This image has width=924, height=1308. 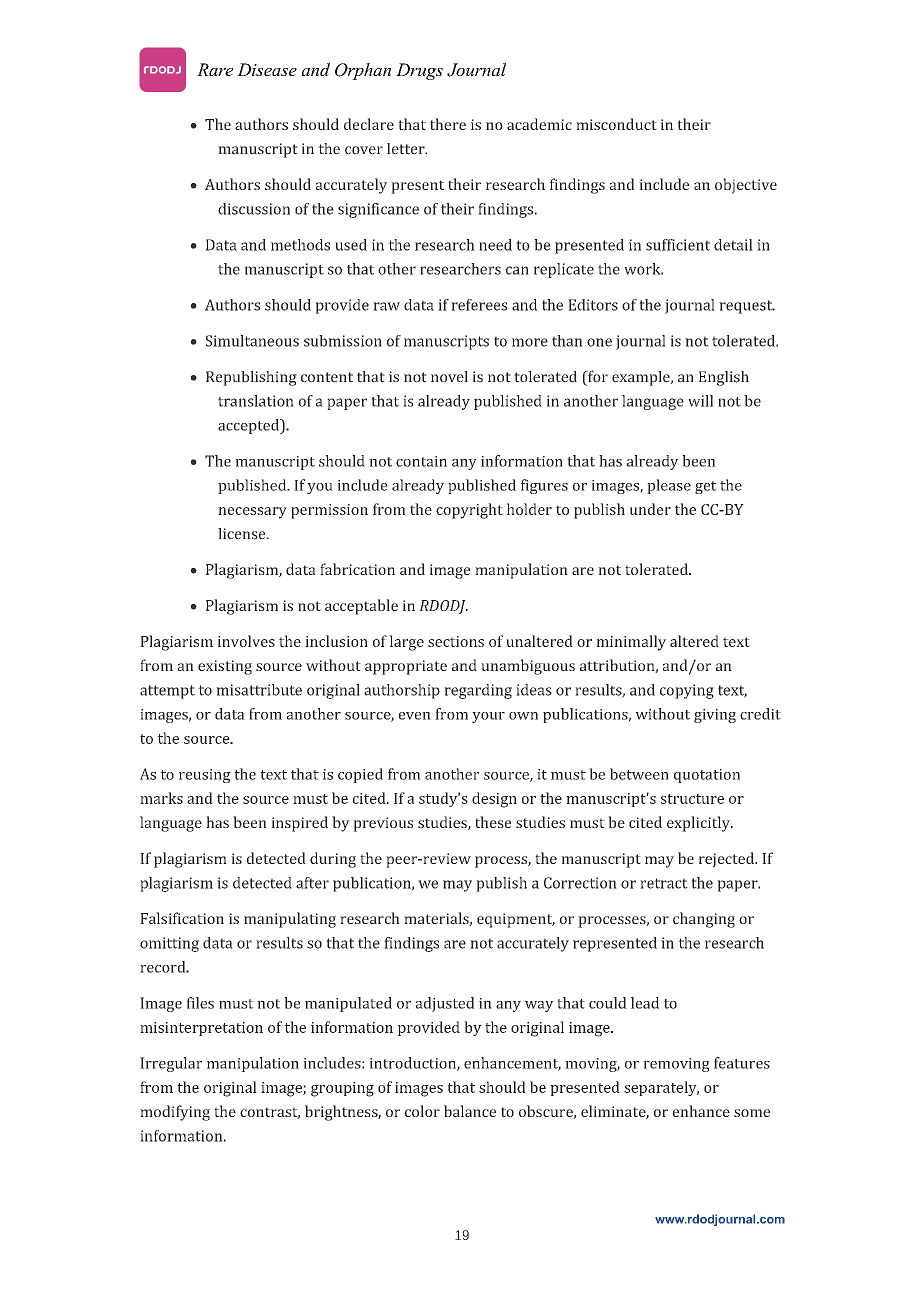 I want to click on Irregular, so click(x=171, y=1064).
